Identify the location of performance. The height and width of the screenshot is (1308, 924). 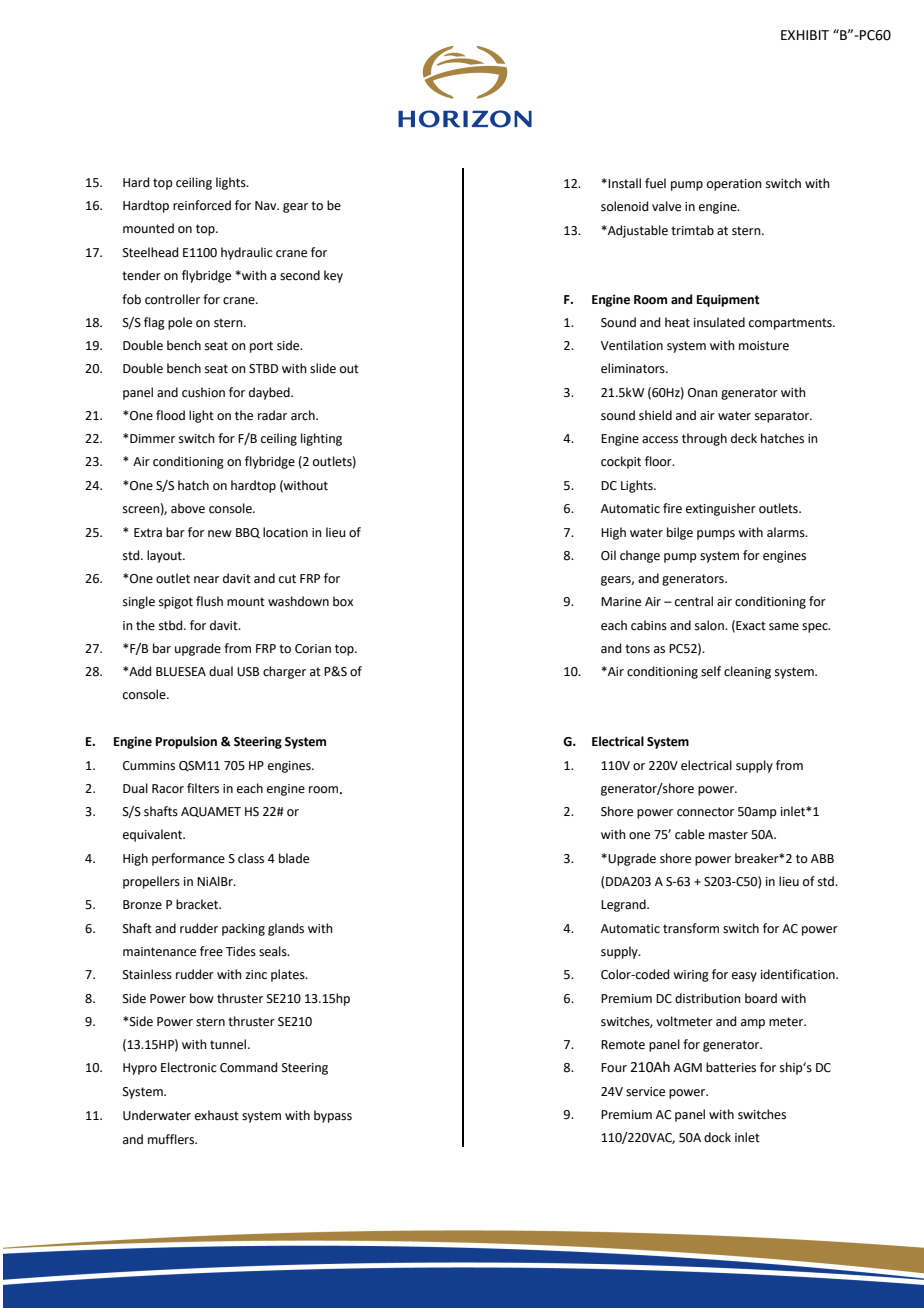
(188, 859).
